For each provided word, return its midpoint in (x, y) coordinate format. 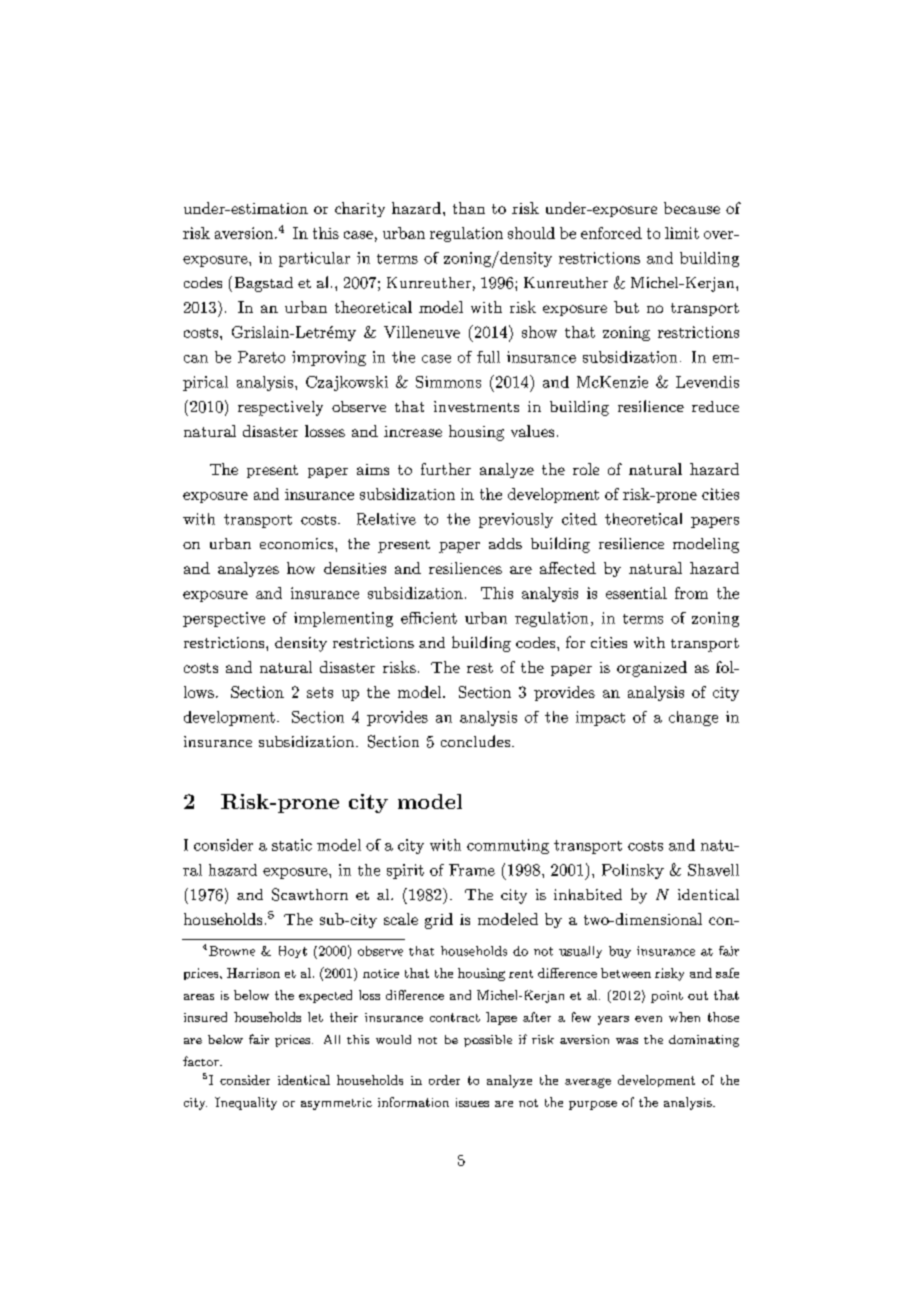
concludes (475, 741)
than (469, 208)
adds (505, 543)
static (292, 845)
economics (298, 543)
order (444, 1080)
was (627, 1041)
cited (579, 519)
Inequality (246, 1103)
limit (682, 233)
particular (314, 259)
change (693, 718)
